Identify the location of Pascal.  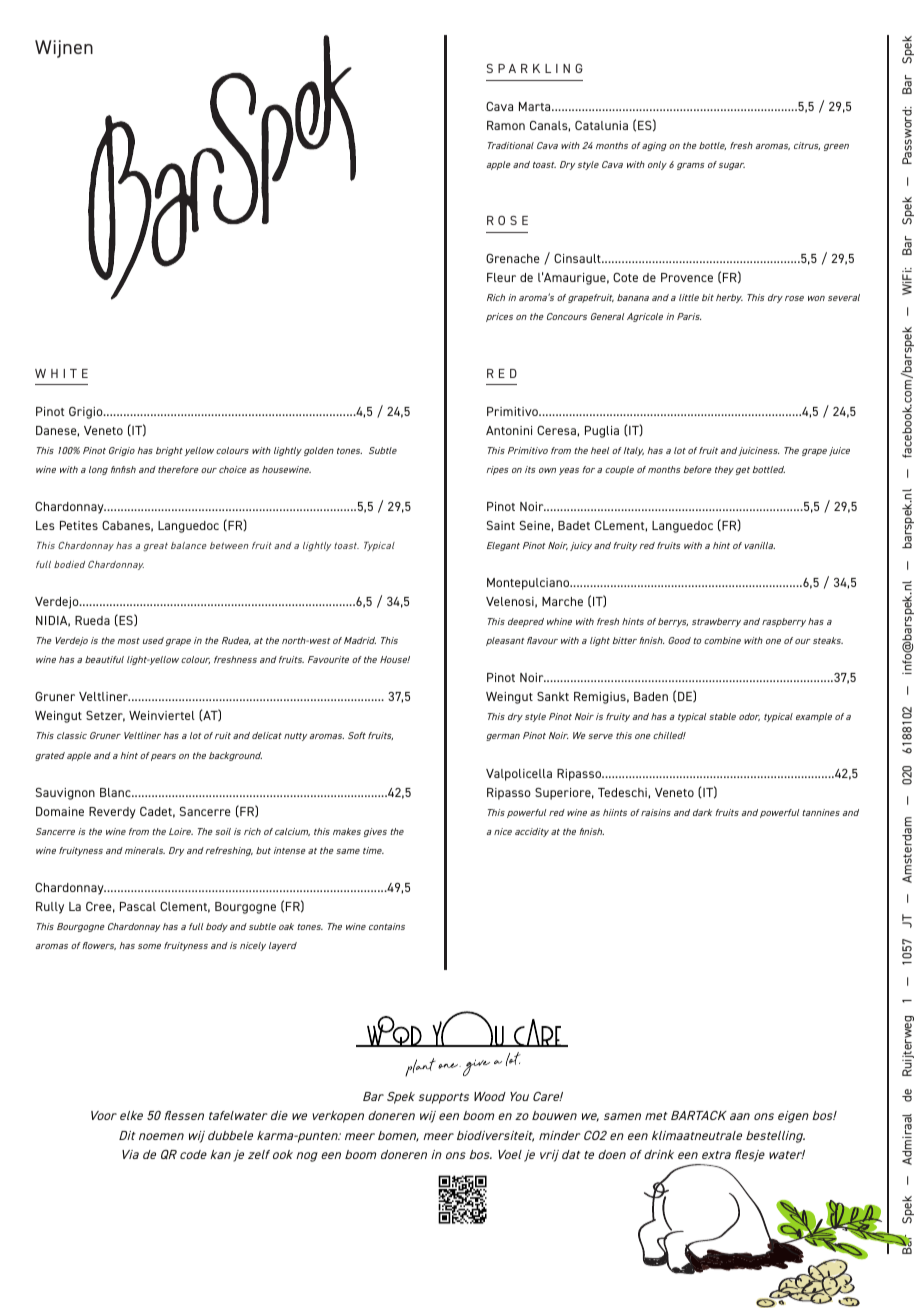
(138, 906).
